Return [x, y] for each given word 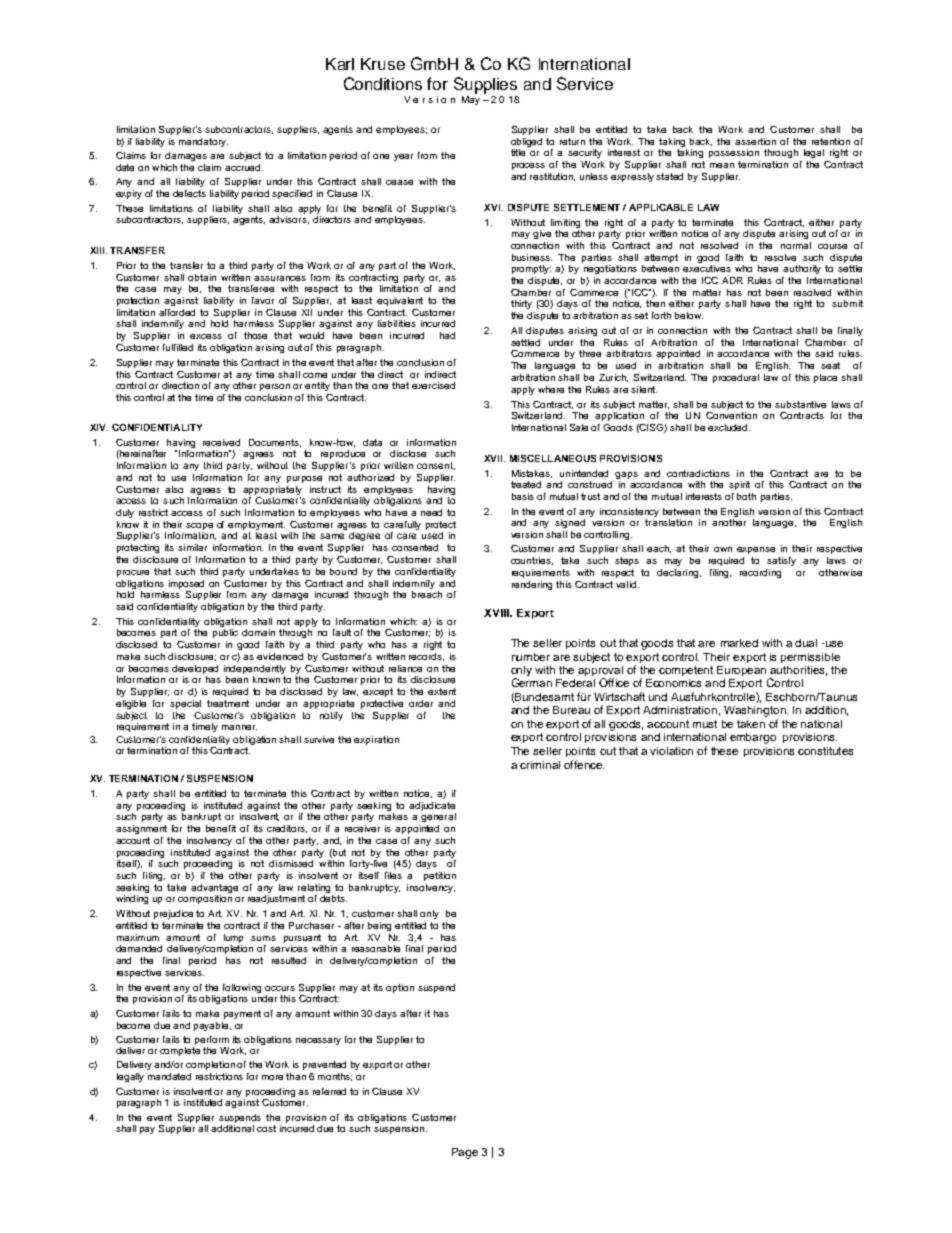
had [447, 335]
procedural [736, 378]
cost [266, 1128]
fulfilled [178, 347]
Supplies [485, 85]
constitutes [825, 751]
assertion [755, 141]
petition [440, 876]
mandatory [203, 142]
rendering [532, 585]
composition [205, 899]
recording [760, 573]
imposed [186, 584]
